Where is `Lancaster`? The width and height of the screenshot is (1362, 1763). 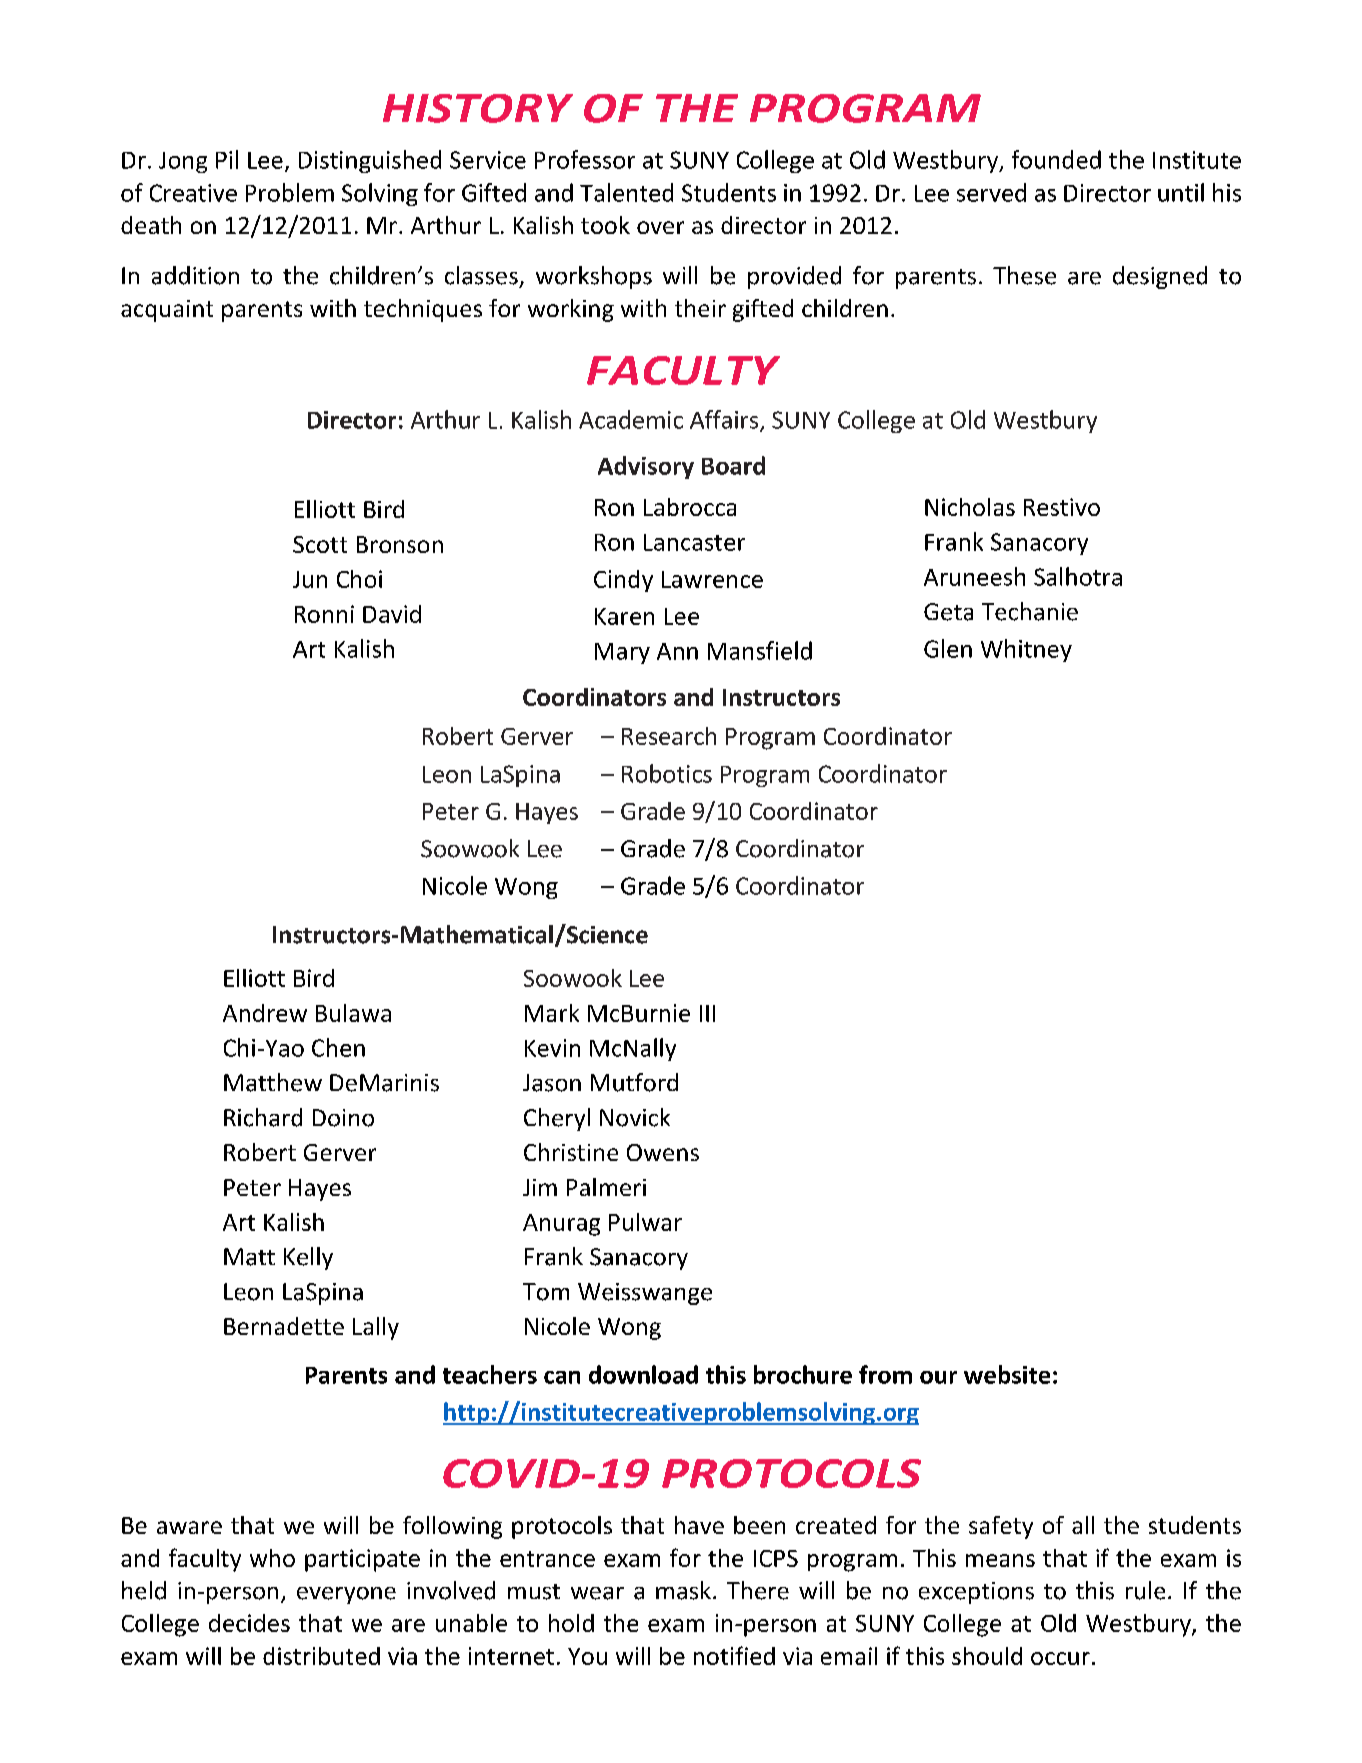
Lancaster is located at coordinates (694, 542).
